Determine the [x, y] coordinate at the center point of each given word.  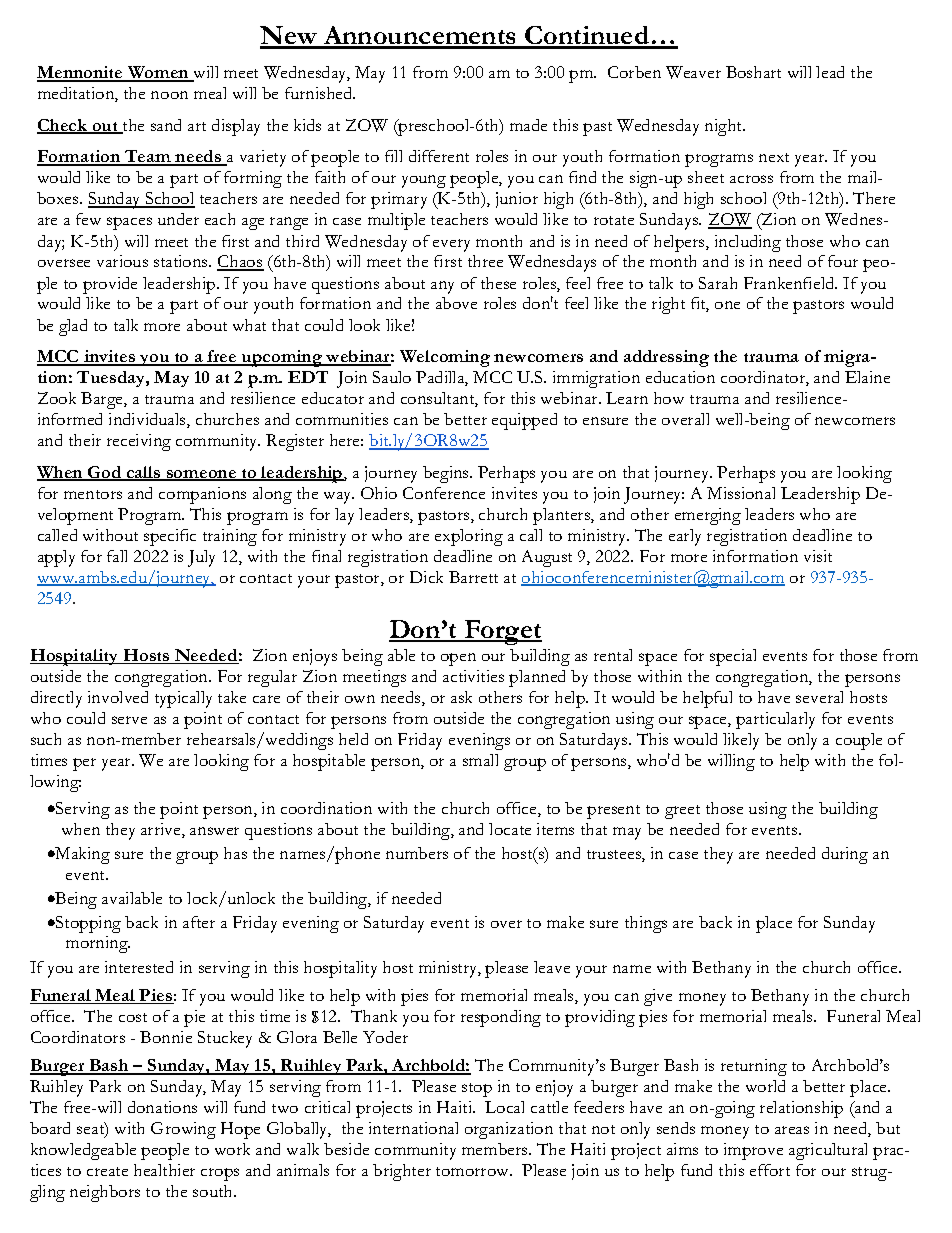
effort [770, 1170]
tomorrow [474, 1171]
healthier [164, 1170]
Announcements [420, 37]
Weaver [693, 72]
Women [158, 74]
